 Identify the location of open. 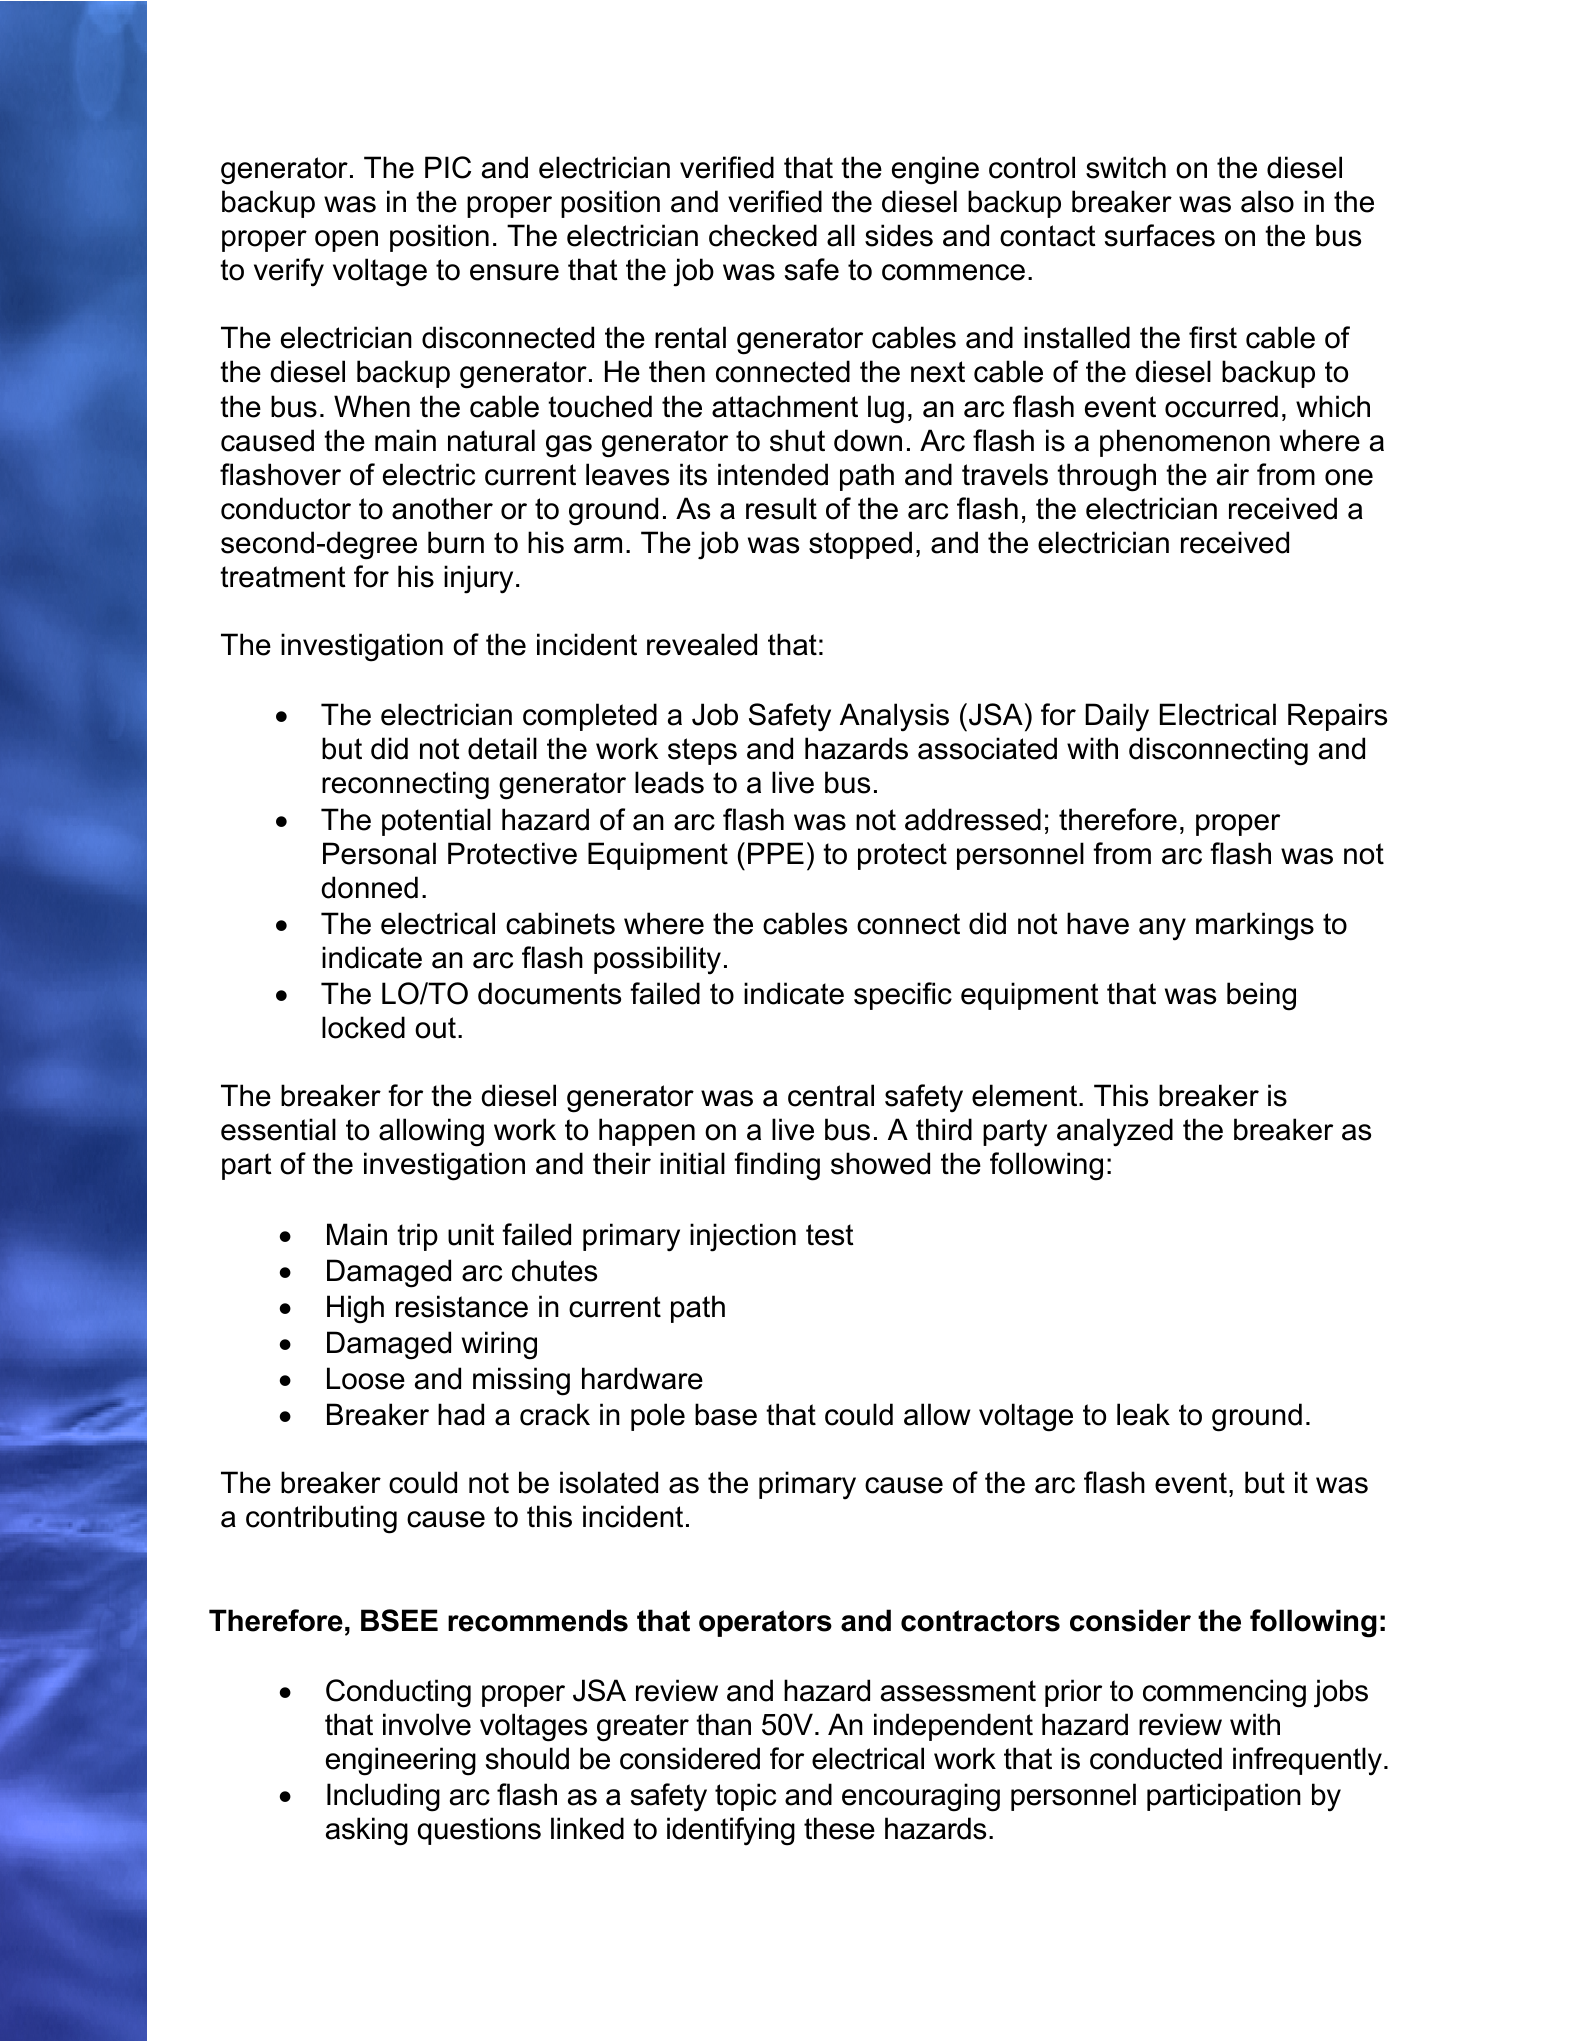
(346, 241).
